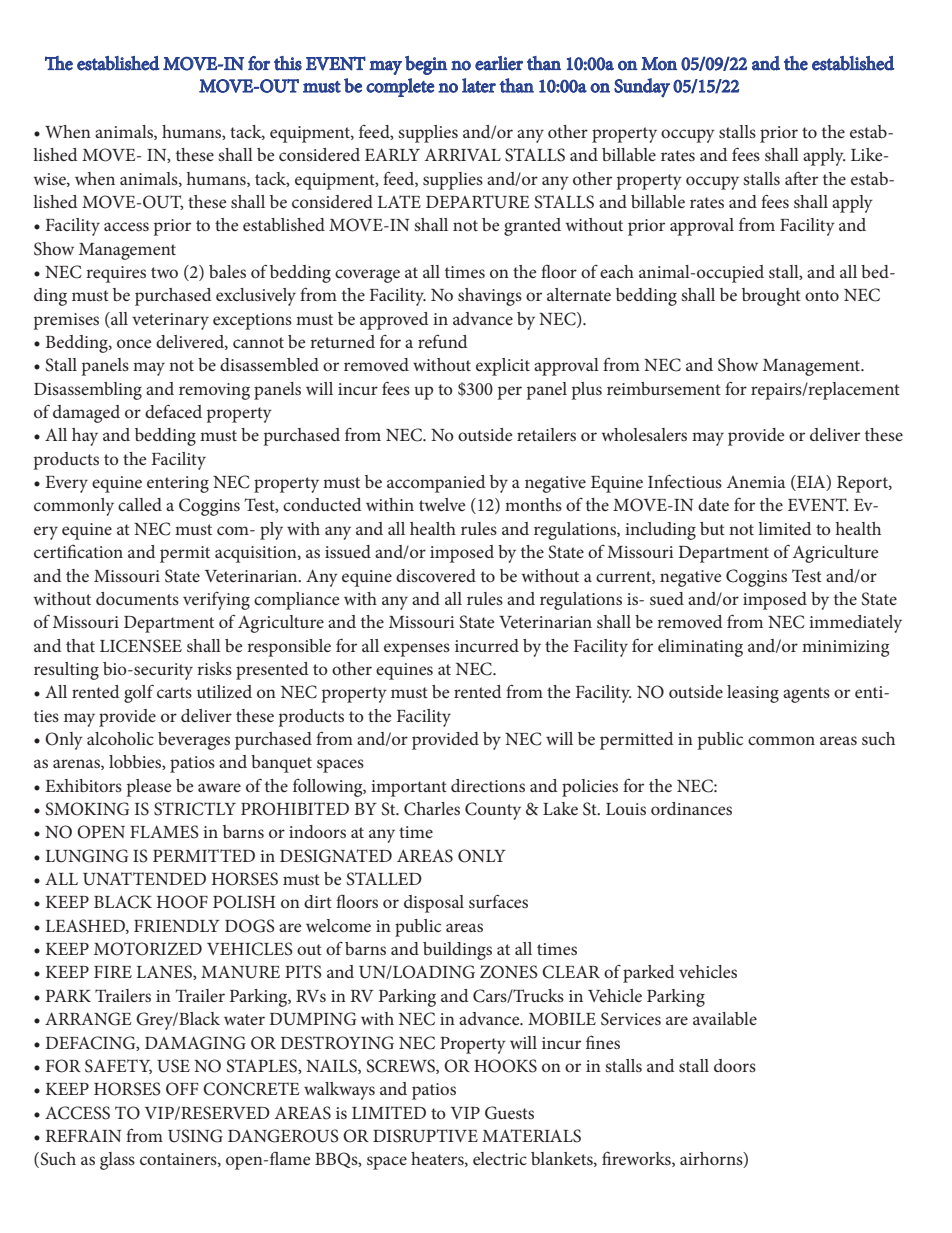 The height and width of the image is (1233, 952). What do you see at coordinates (700, 648) in the image?
I see `eliminating` at bounding box center [700, 648].
